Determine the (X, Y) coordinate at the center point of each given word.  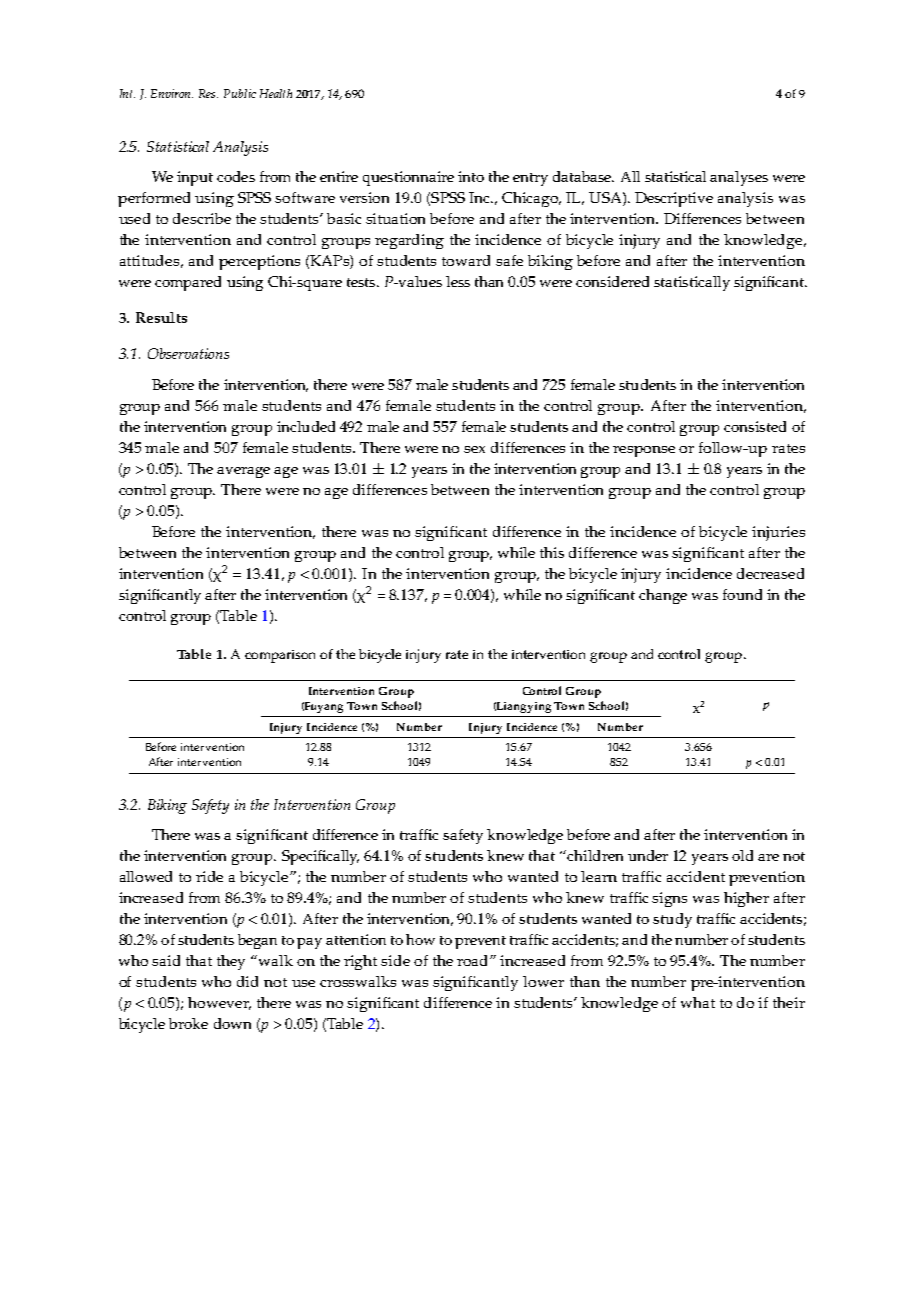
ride (209, 876)
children (595, 855)
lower (543, 981)
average (243, 472)
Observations (188, 353)
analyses (739, 178)
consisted (755, 426)
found (742, 594)
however (219, 1003)
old (742, 855)
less (458, 281)
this (552, 552)
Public (240, 93)
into (471, 176)
